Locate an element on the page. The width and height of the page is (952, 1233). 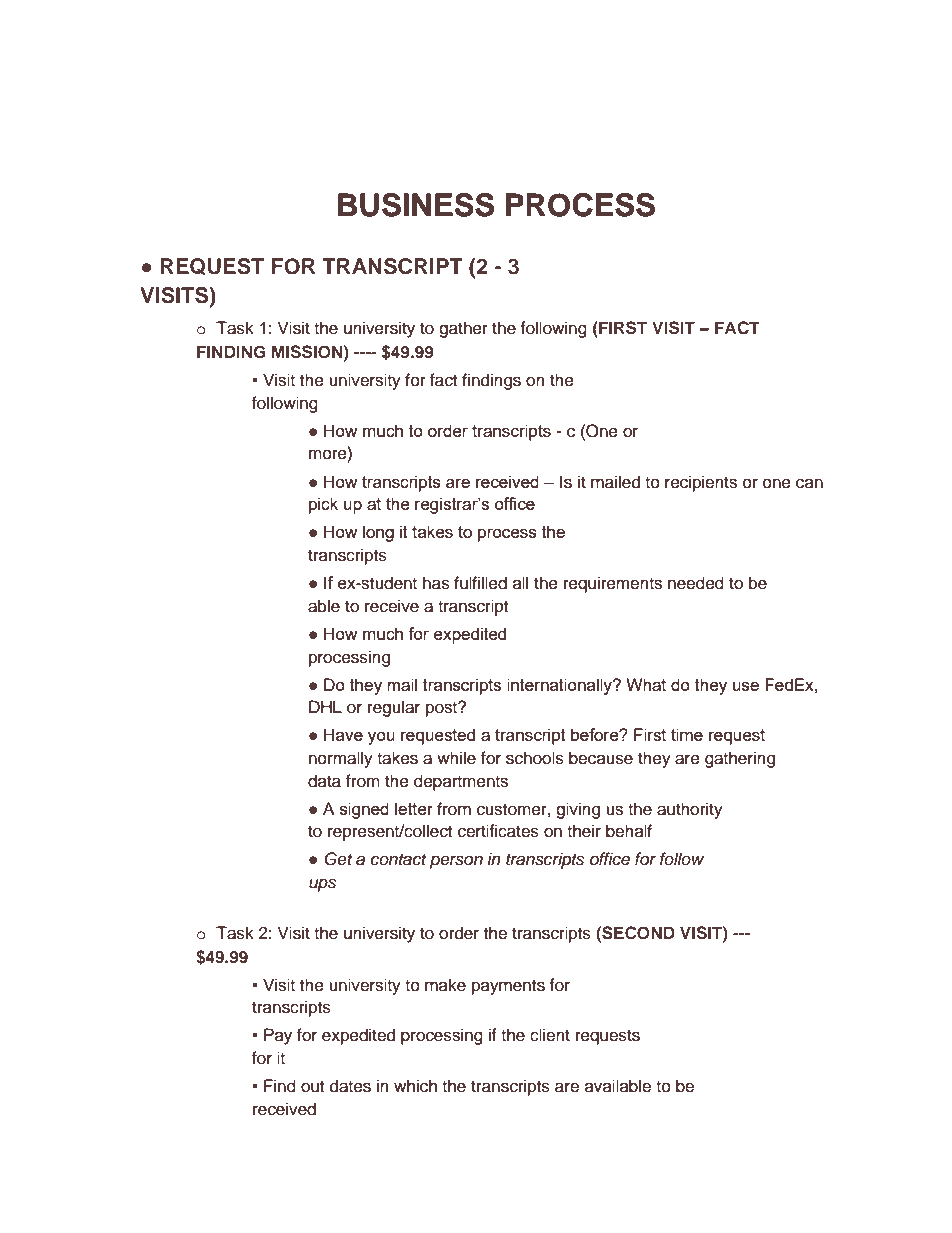
internationally is located at coordinates (560, 686).
